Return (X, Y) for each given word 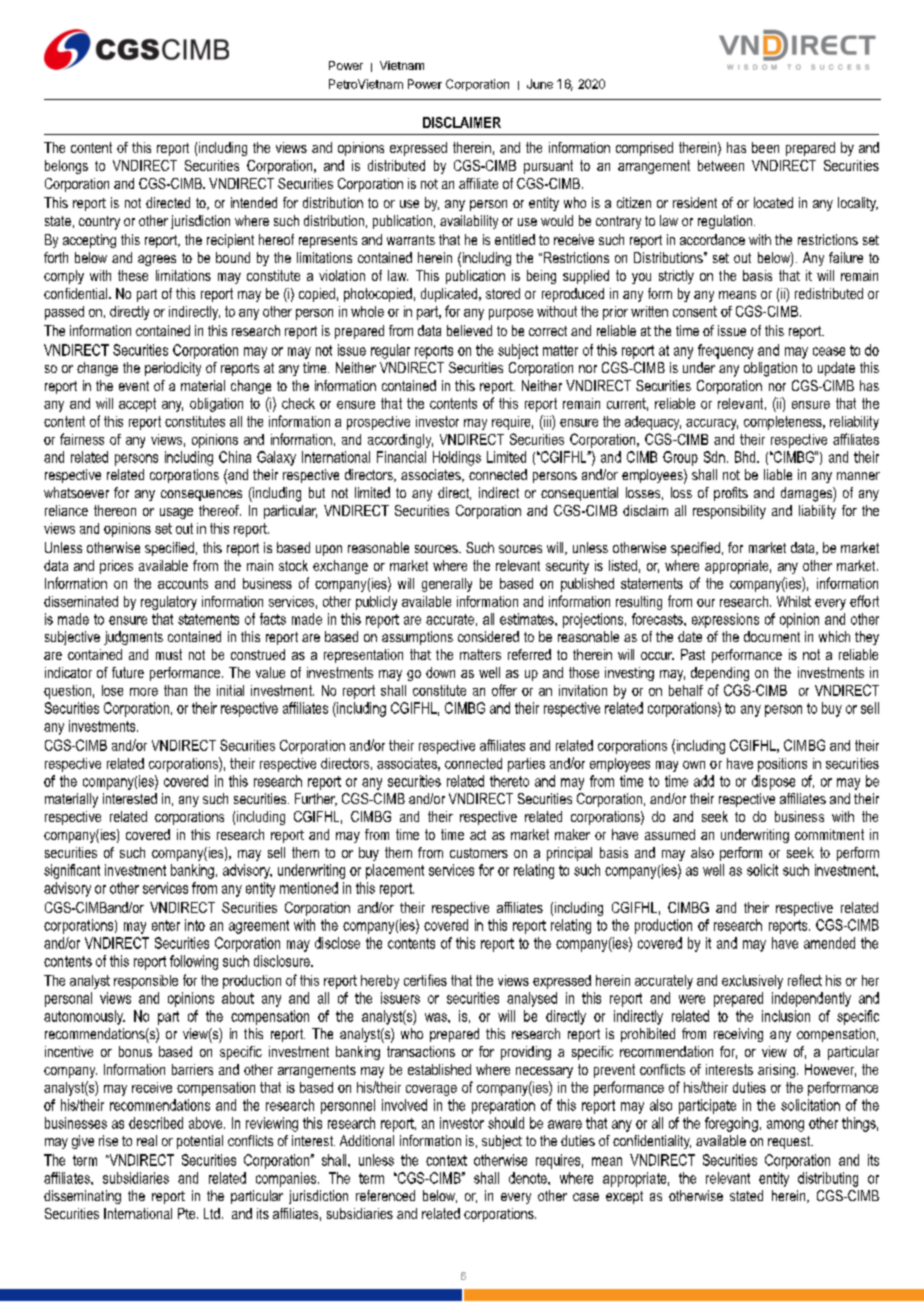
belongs (66, 167)
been (765, 147)
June (540, 84)
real (147, 1140)
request (790, 1142)
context (446, 1160)
